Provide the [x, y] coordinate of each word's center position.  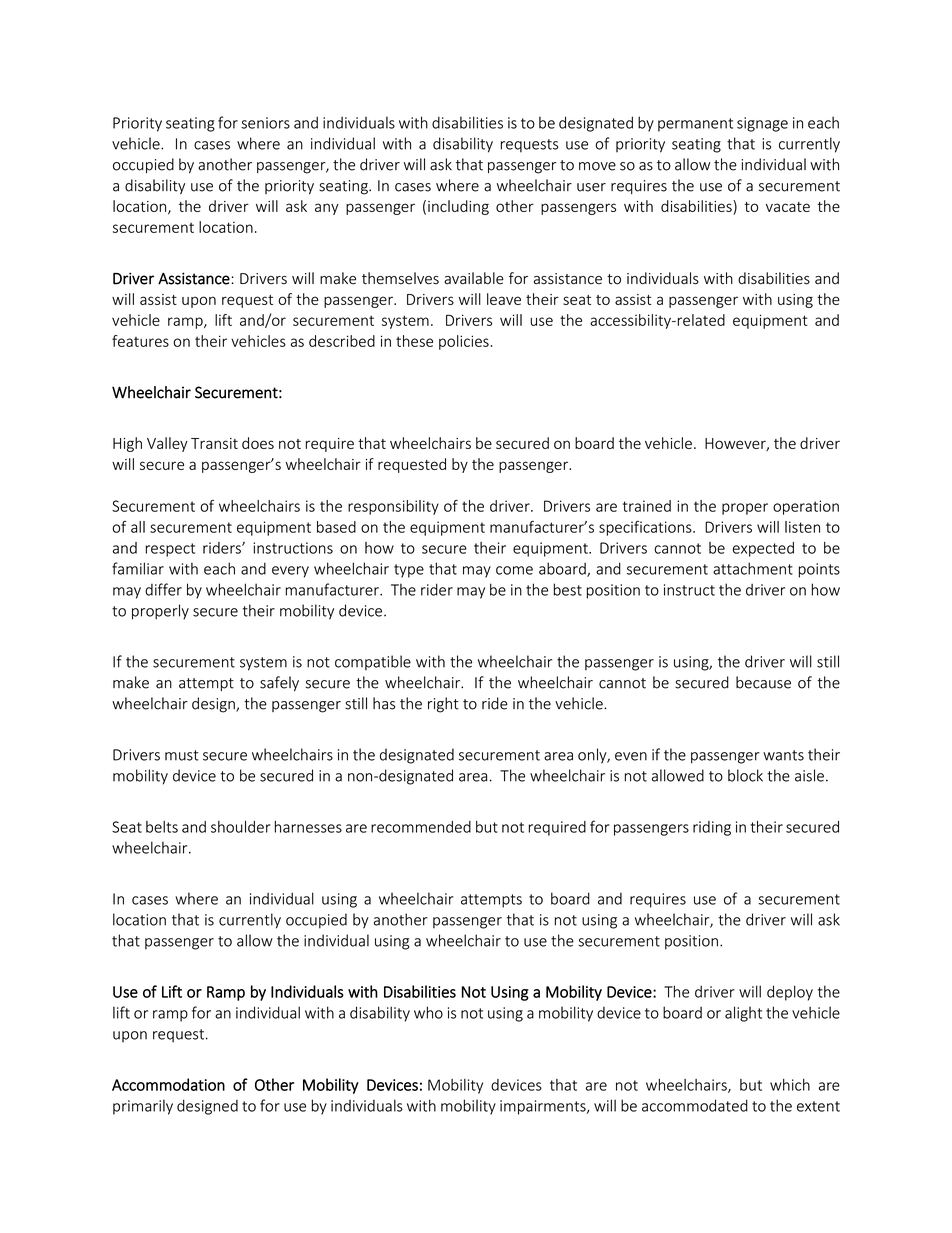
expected [763, 549]
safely [279, 683]
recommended [421, 827]
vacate [788, 207]
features [140, 341]
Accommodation [168, 1084]
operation [806, 507]
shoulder [241, 827]
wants [783, 755]
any [327, 209]
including [458, 207]
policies [464, 342]
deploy [790, 993]
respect [170, 550]
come [514, 570]
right [443, 705]
